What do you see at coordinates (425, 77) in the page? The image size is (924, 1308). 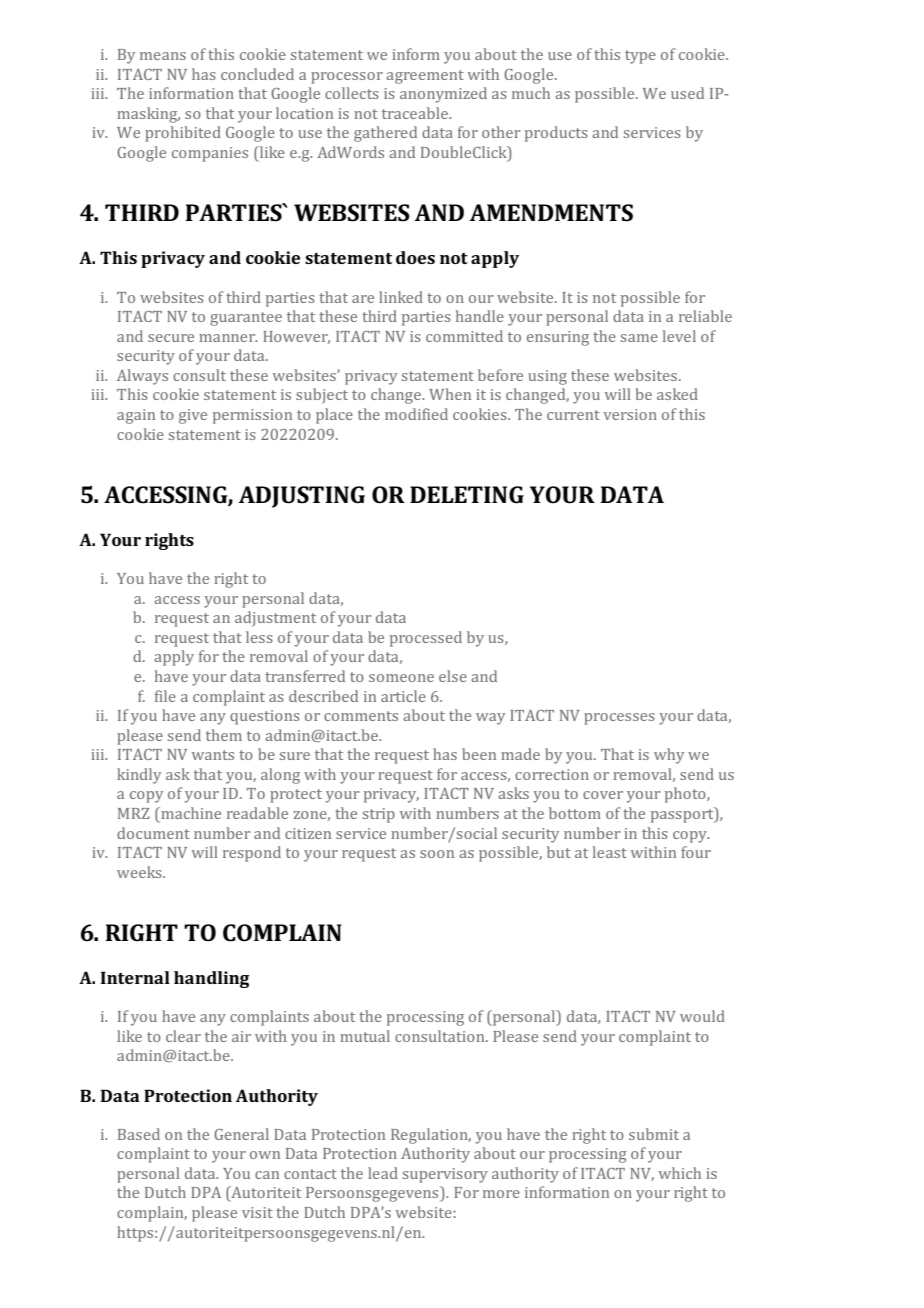 I see `agreement` at bounding box center [425, 77].
